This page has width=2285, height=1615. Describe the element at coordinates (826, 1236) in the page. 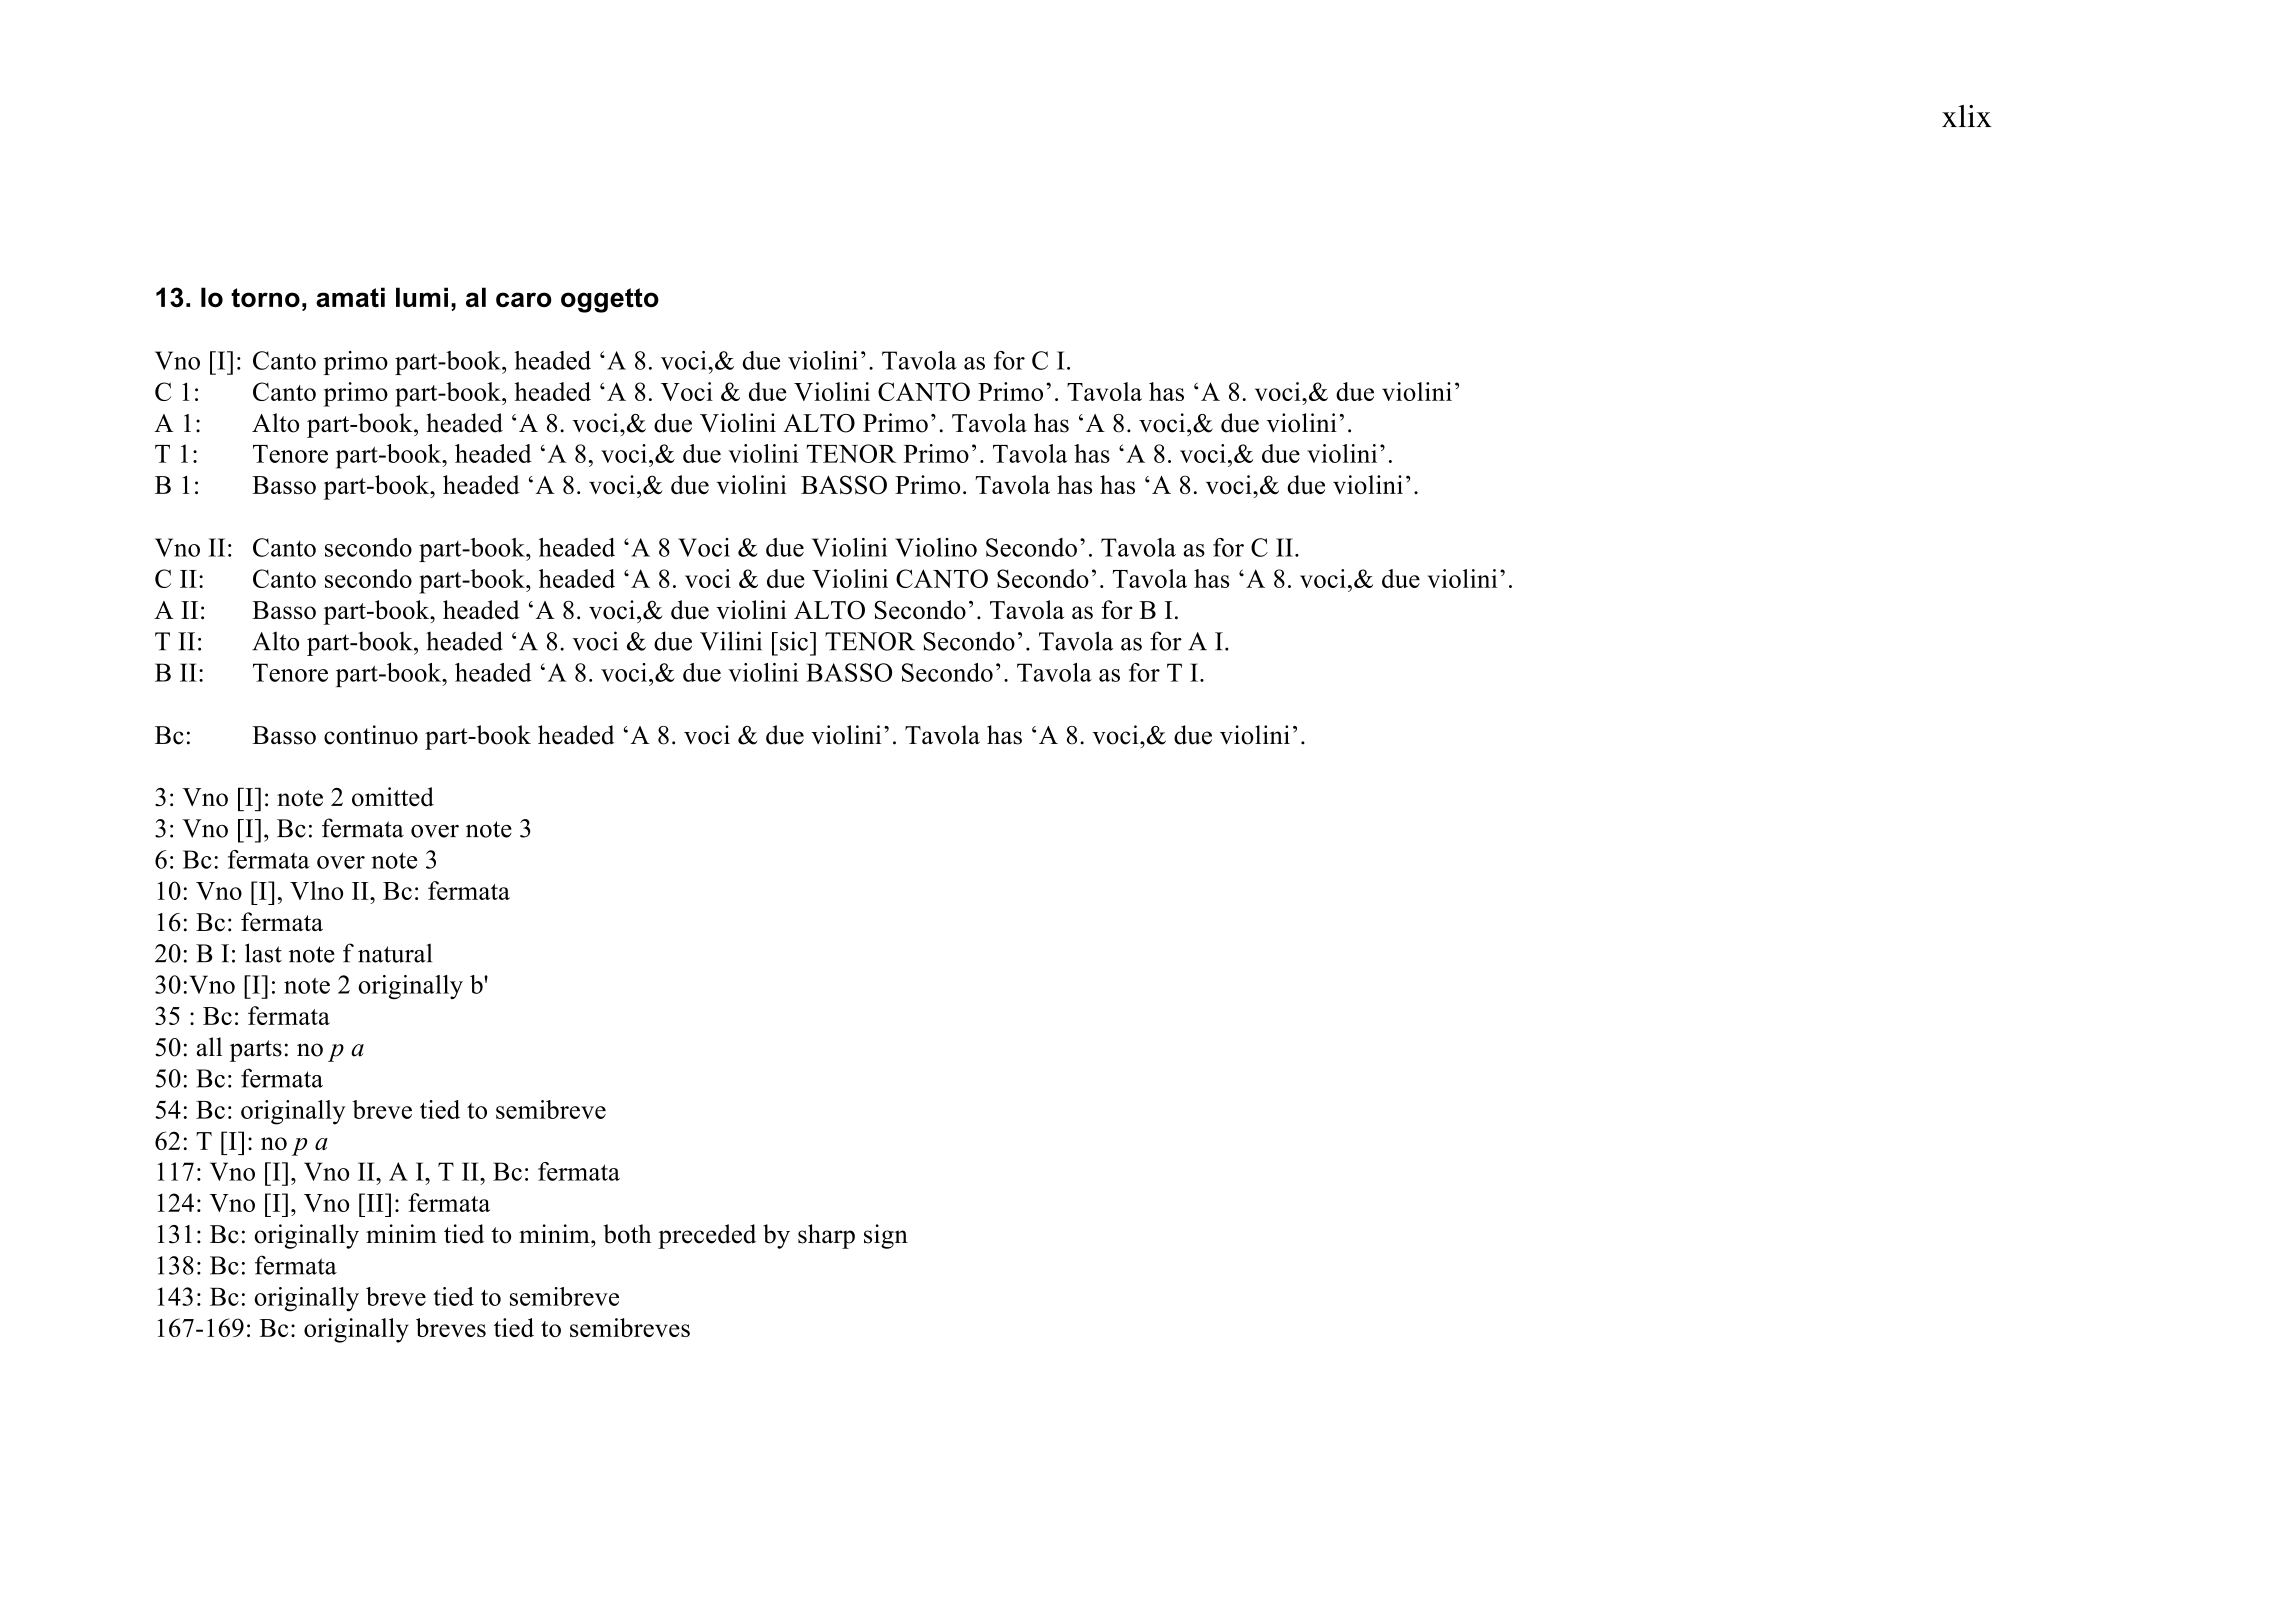

I see `sharp` at that location.
